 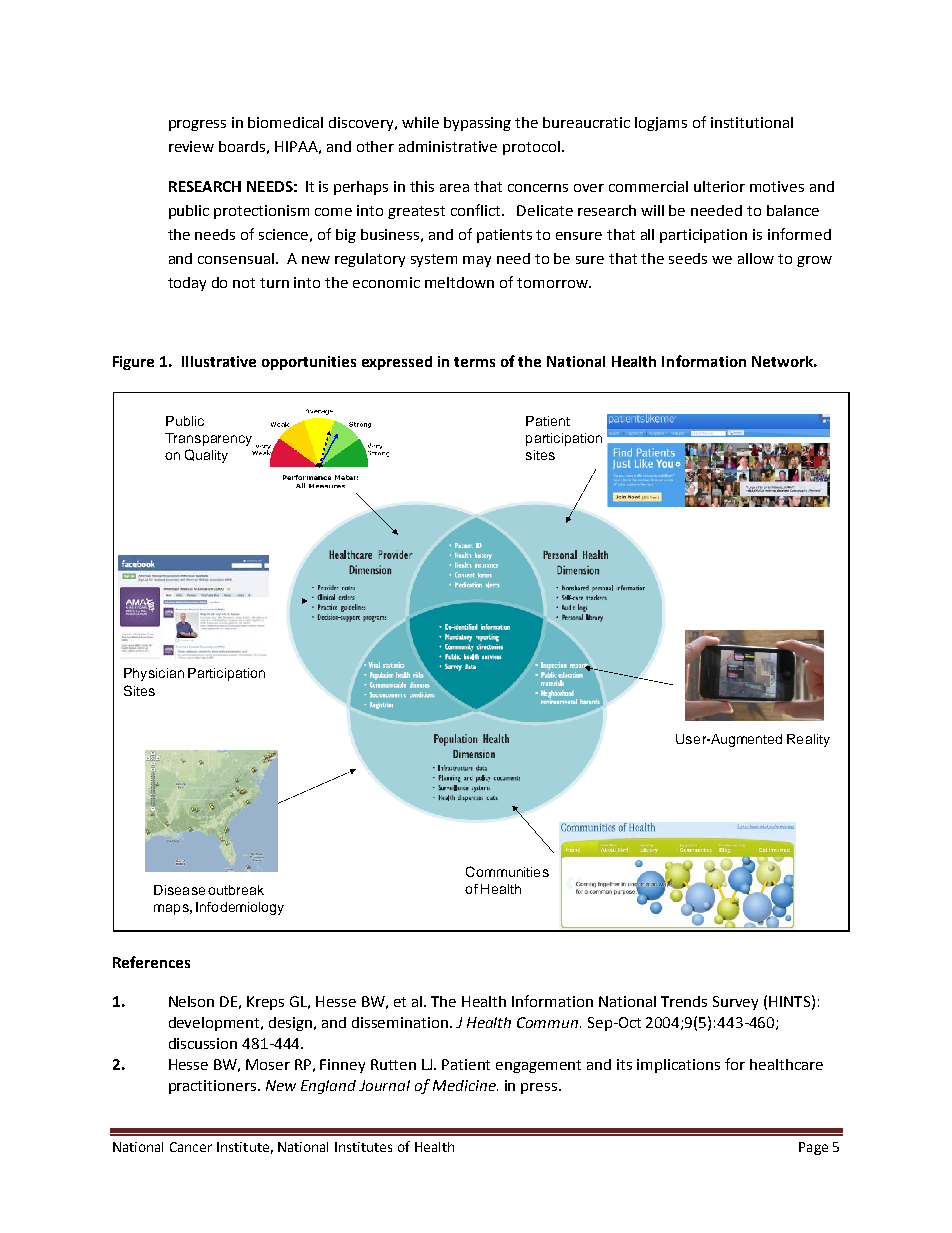 What do you see at coordinates (214, 1087) in the page?
I see `practitioners` at bounding box center [214, 1087].
